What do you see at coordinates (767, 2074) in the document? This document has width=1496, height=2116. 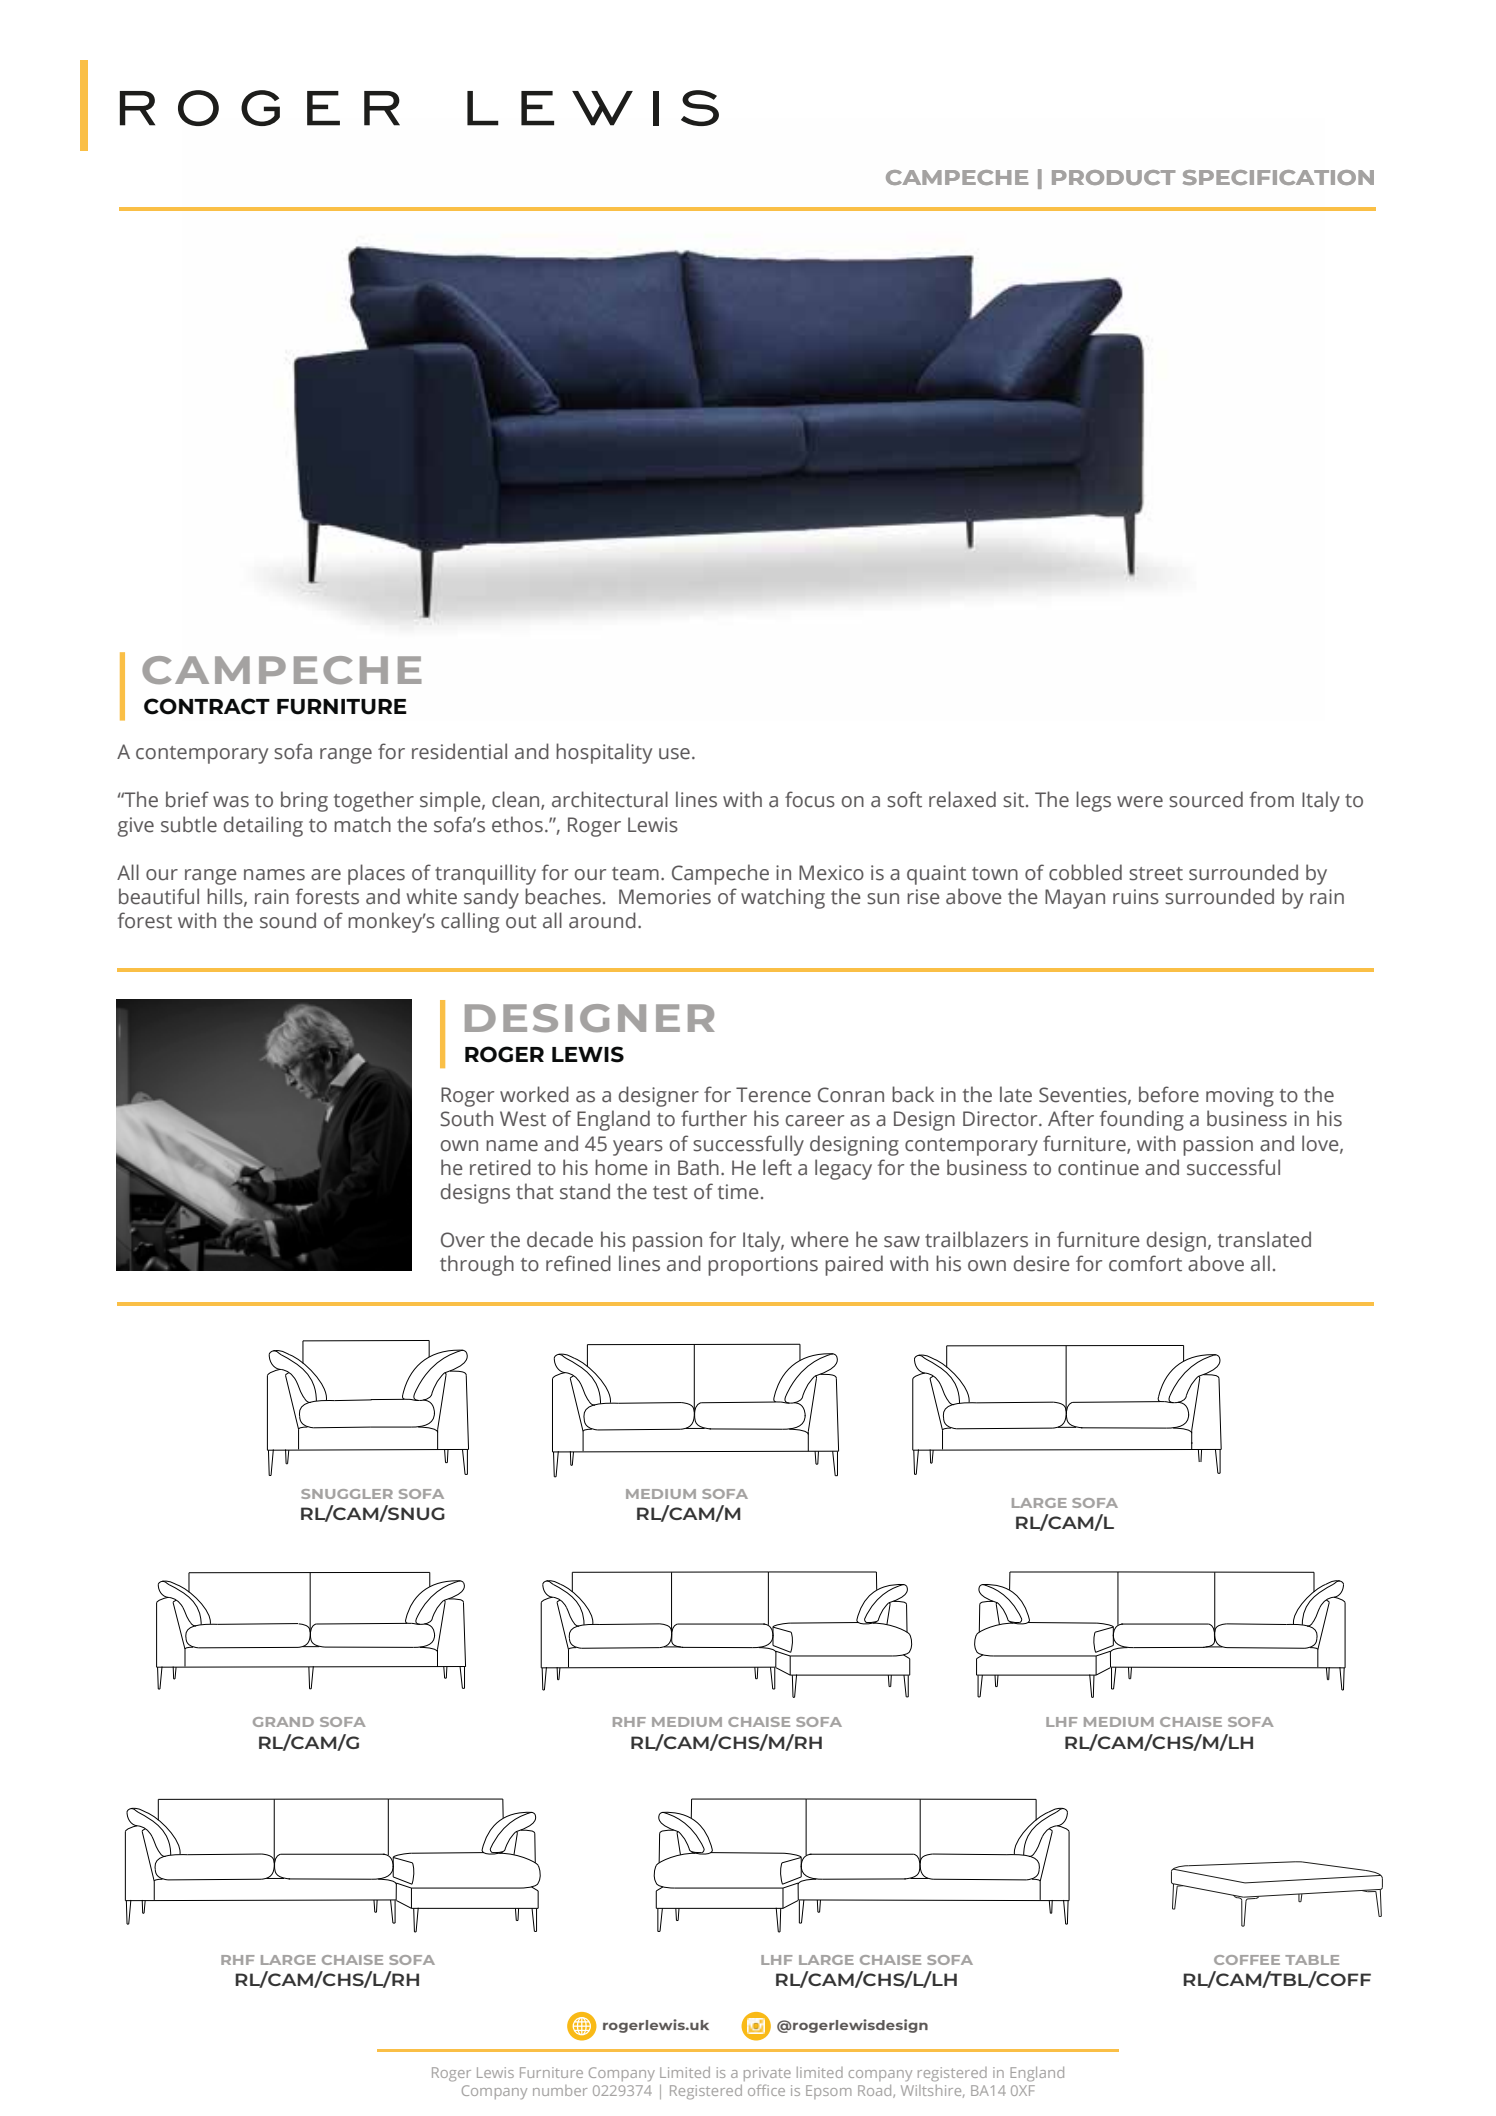 I see `private` at bounding box center [767, 2074].
